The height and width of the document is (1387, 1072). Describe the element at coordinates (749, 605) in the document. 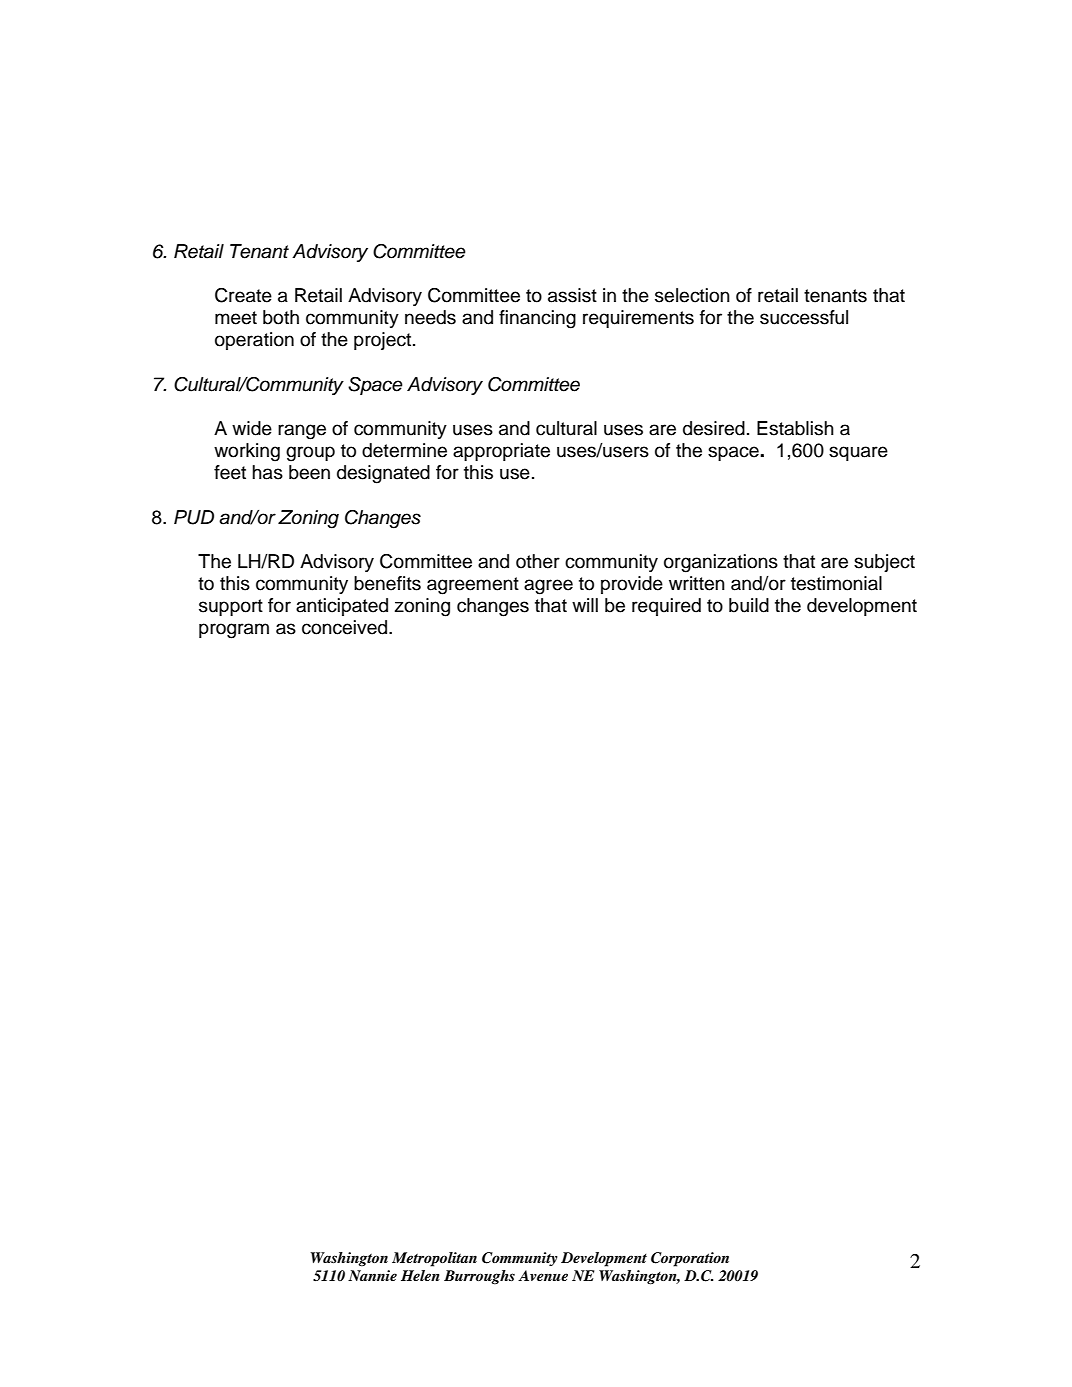

I see `build` at that location.
